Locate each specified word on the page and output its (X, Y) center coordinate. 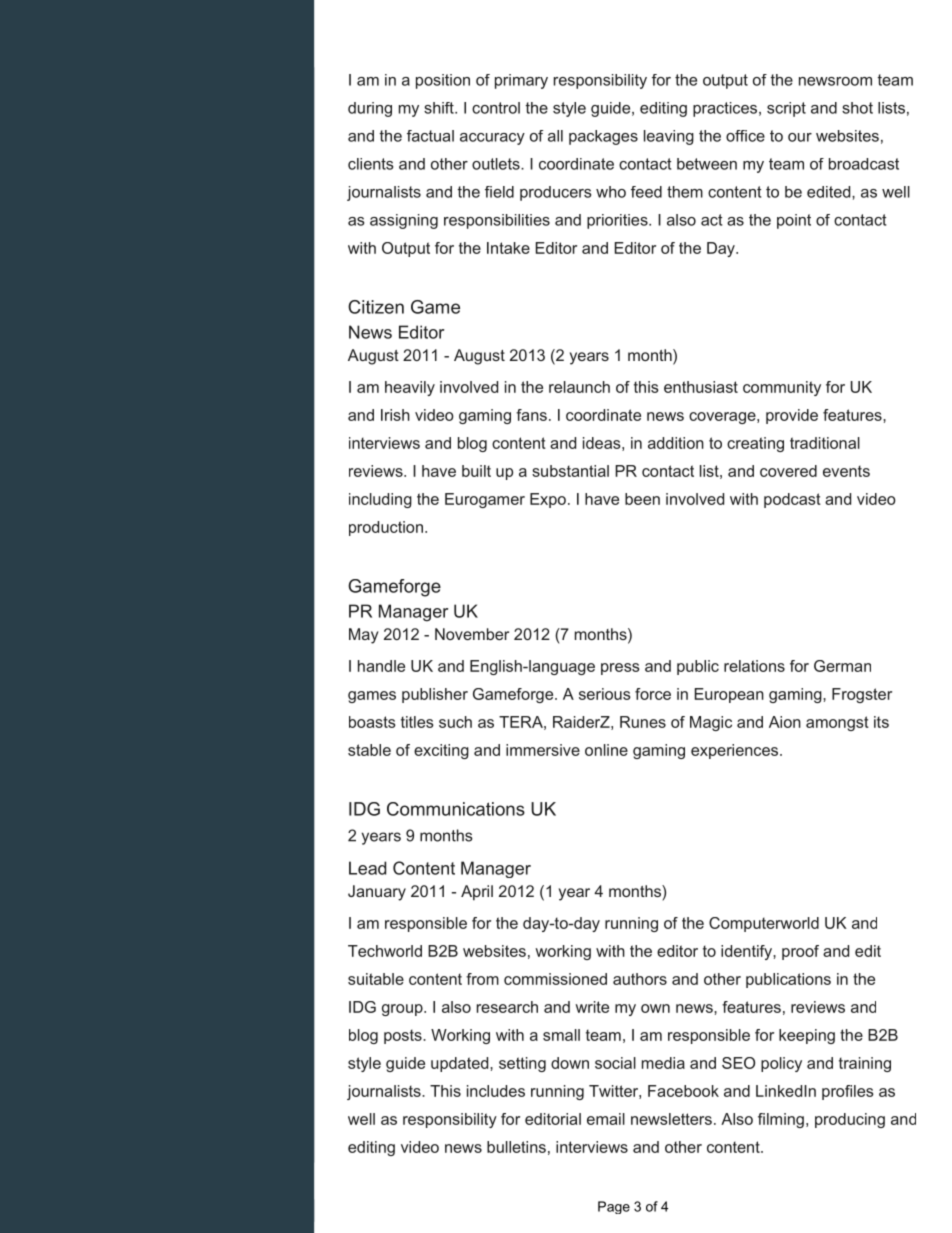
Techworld (385, 951)
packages (603, 137)
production (386, 528)
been (642, 499)
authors (640, 979)
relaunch (579, 387)
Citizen (376, 307)
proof (800, 952)
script (786, 109)
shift (440, 108)
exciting (441, 751)
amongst (837, 723)
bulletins (516, 1147)
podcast (792, 500)
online (606, 750)
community (782, 388)
